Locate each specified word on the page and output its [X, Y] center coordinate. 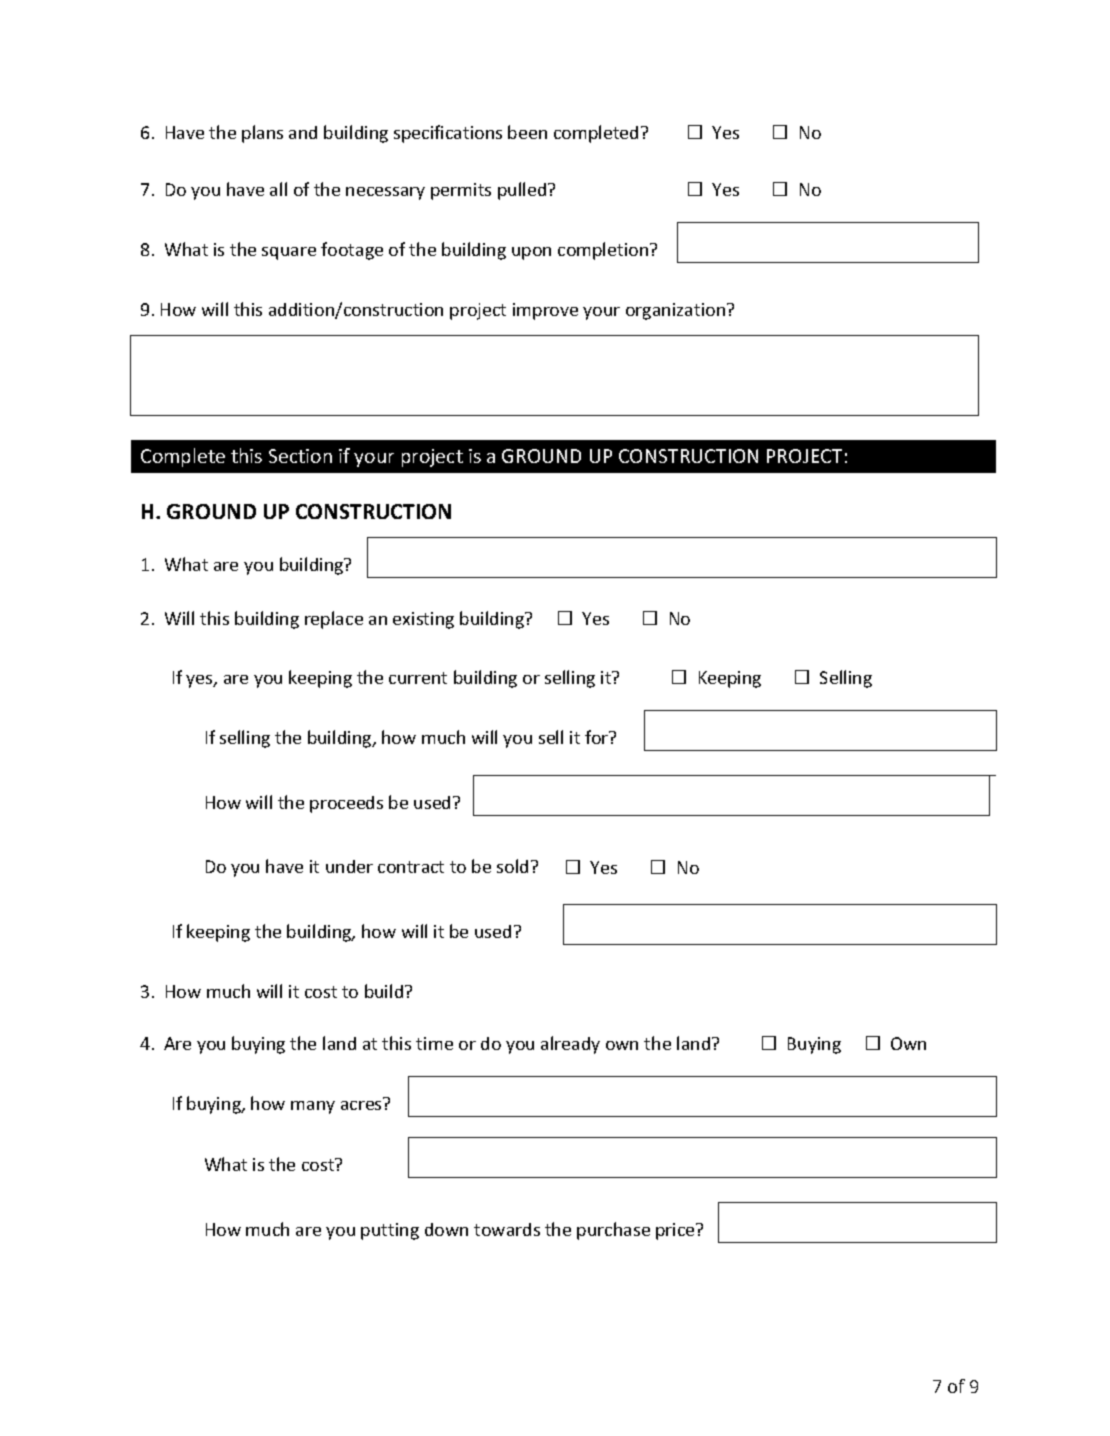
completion [604, 251]
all [278, 189]
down [446, 1229]
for [598, 737]
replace [334, 620]
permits [461, 191]
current [418, 678]
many [313, 1107]
